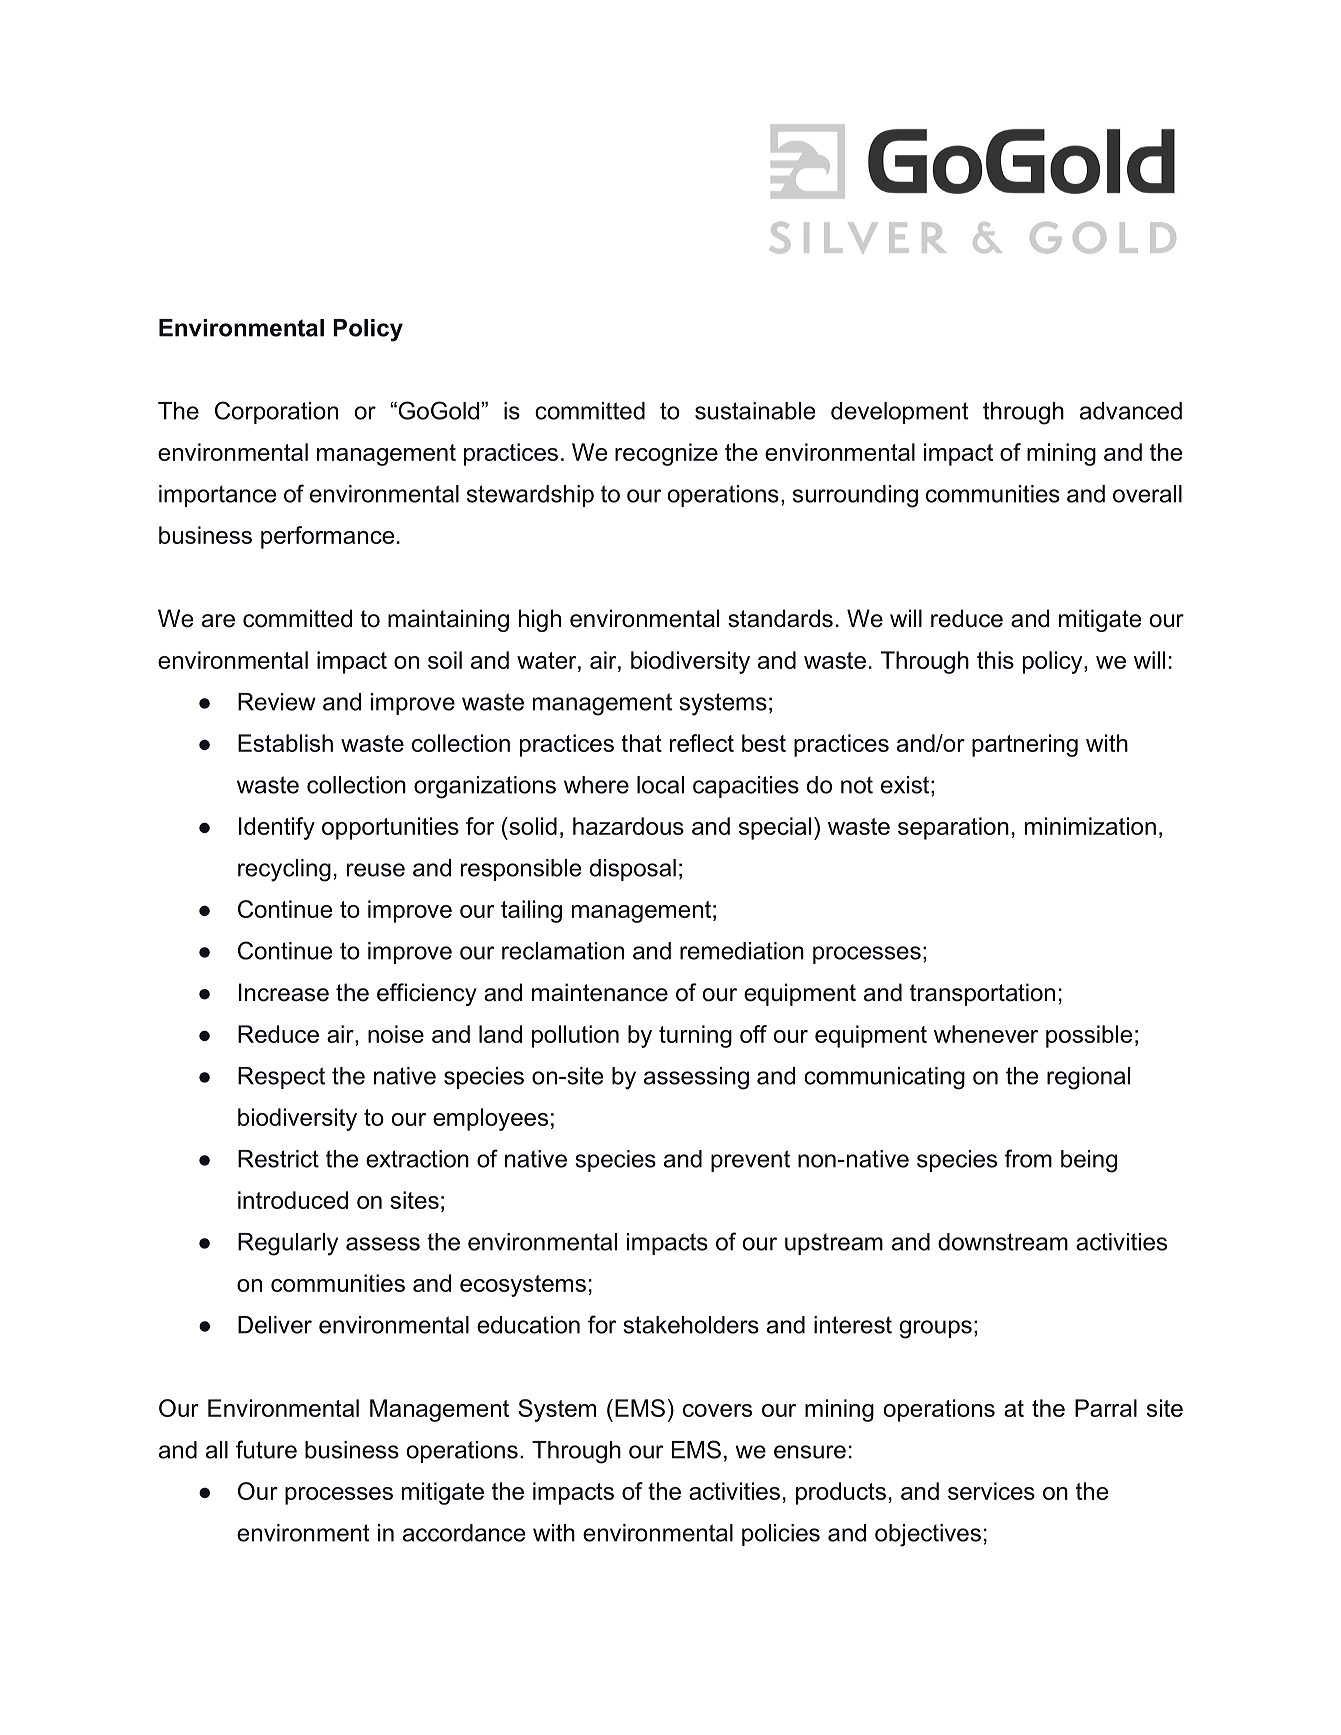 Image resolution: width=1341 pixels, height=1735 pixels. I want to click on services, so click(991, 1491).
